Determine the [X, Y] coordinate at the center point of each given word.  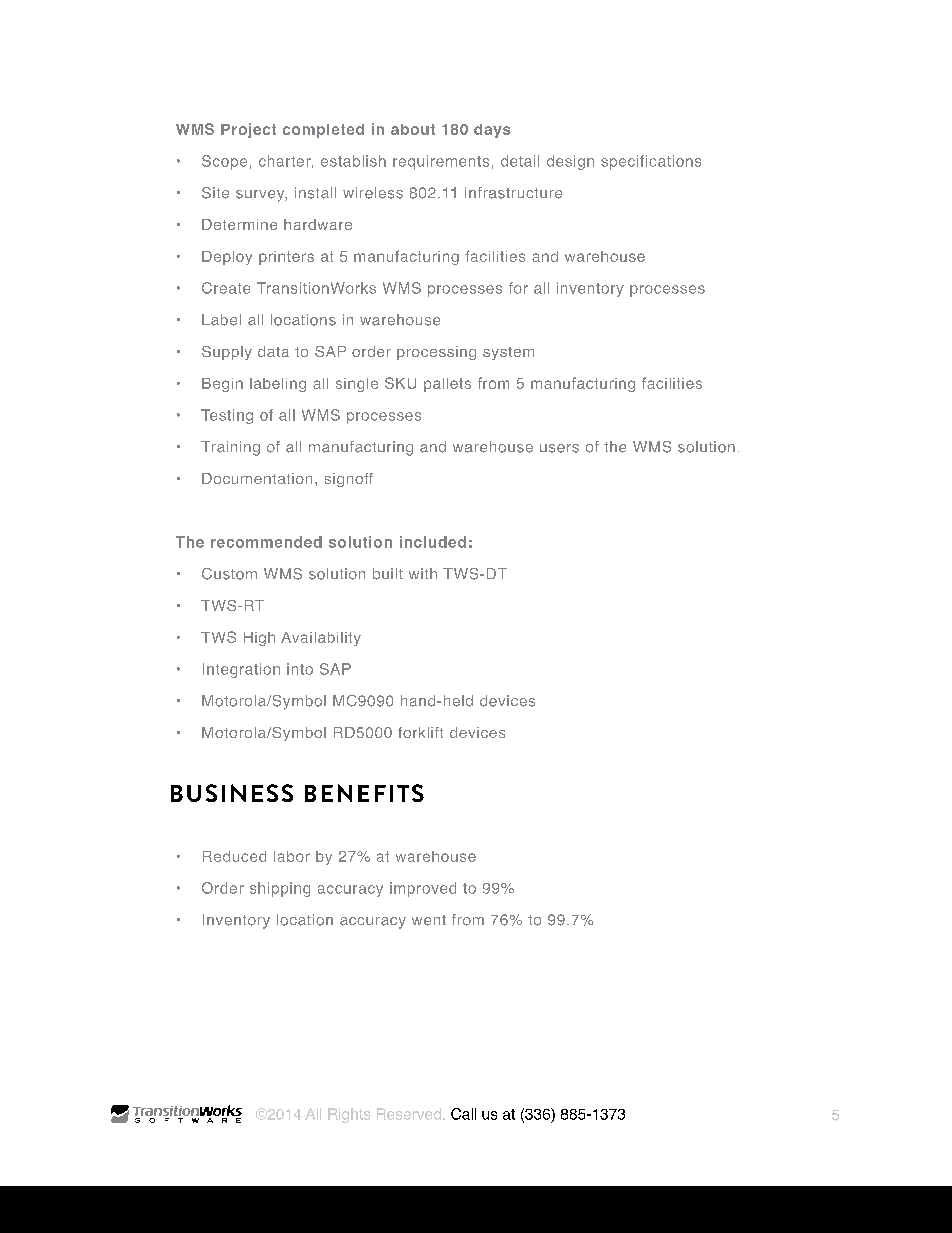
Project [248, 130]
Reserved [409, 1114]
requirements [441, 162]
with [423, 573]
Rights [349, 1115]
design [570, 162]
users [559, 448]
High [259, 639]
